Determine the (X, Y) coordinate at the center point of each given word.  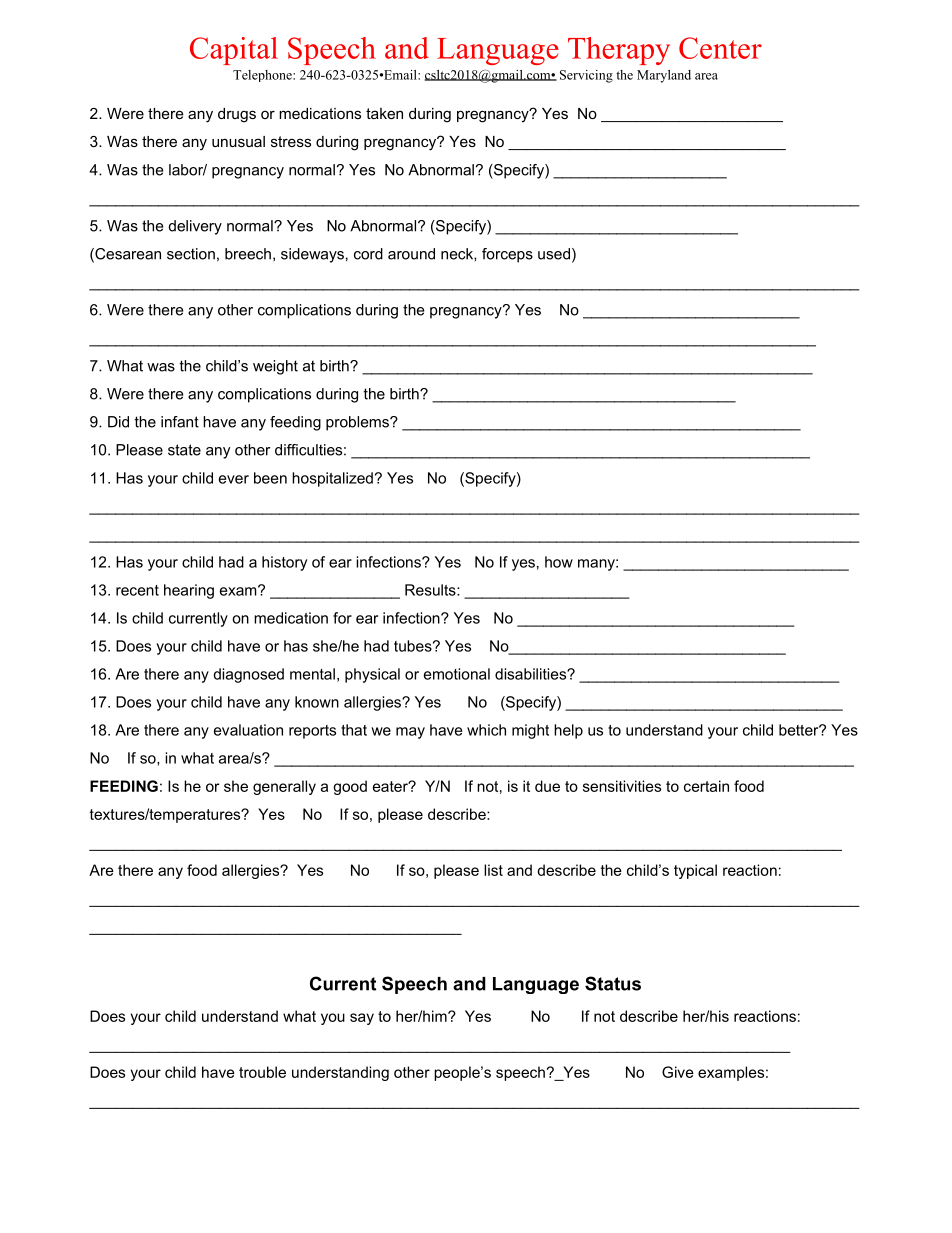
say (362, 1019)
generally (284, 787)
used (554, 254)
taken (384, 113)
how (559, 562)
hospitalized (332, 479)
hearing (189, 591)
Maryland (664, 76)
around (411, 254)
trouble (262, 1072)
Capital (234, 51)
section (191, 254)
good (350, 787)
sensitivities (622, 786)
